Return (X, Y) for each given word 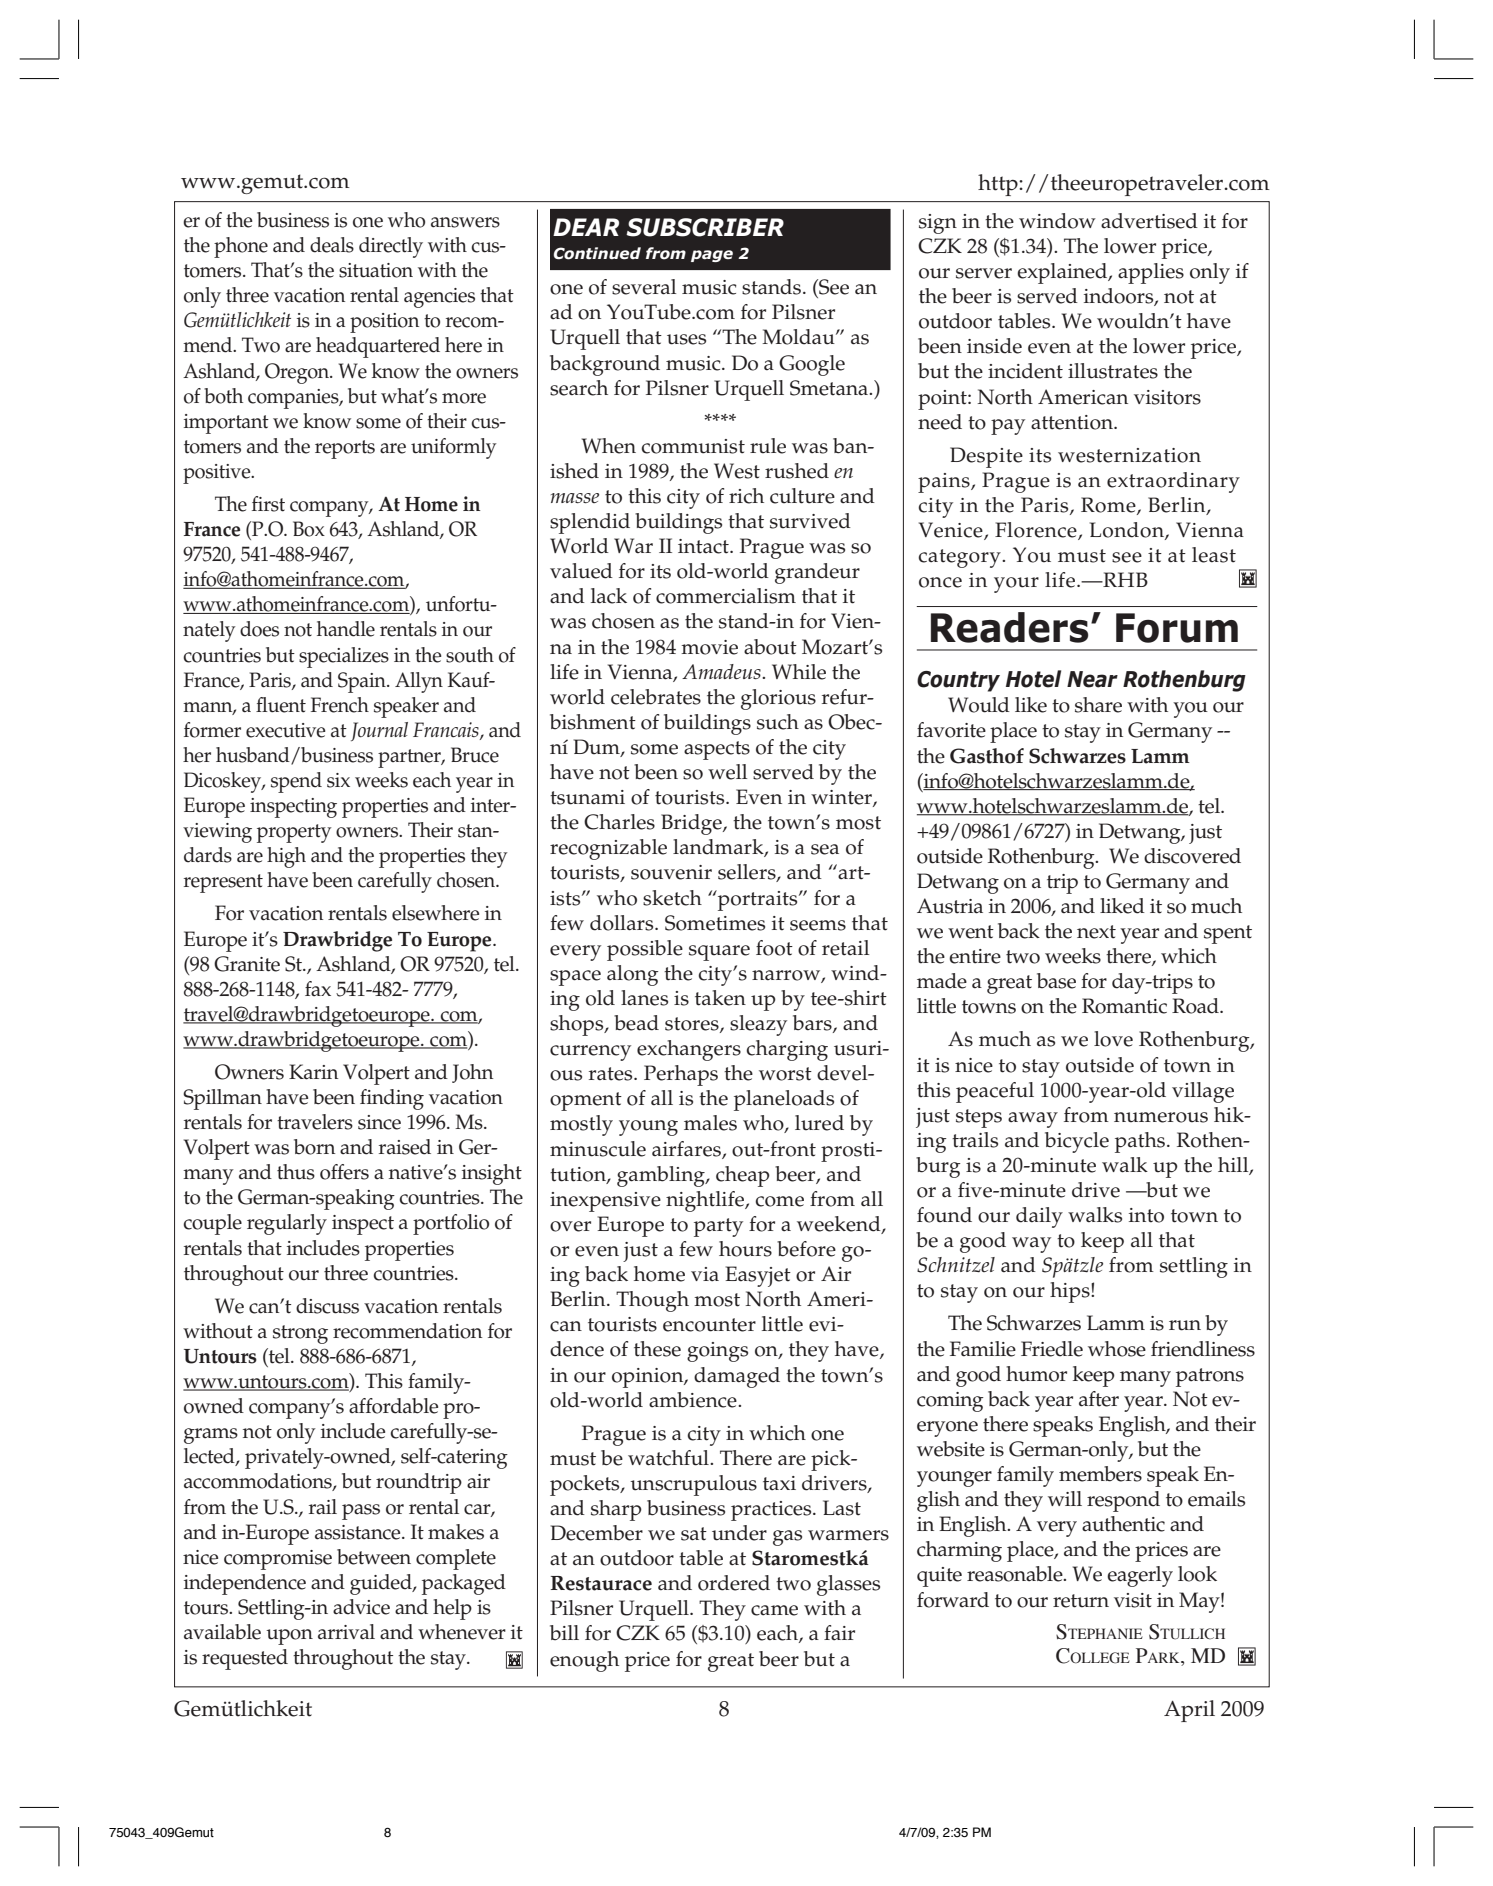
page (712, 256)
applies (1151, 273)
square (719, 953)
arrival (346, 1632)
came (774, 1610)
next (1096, 932)
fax (318, 989)
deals (332, 245)
